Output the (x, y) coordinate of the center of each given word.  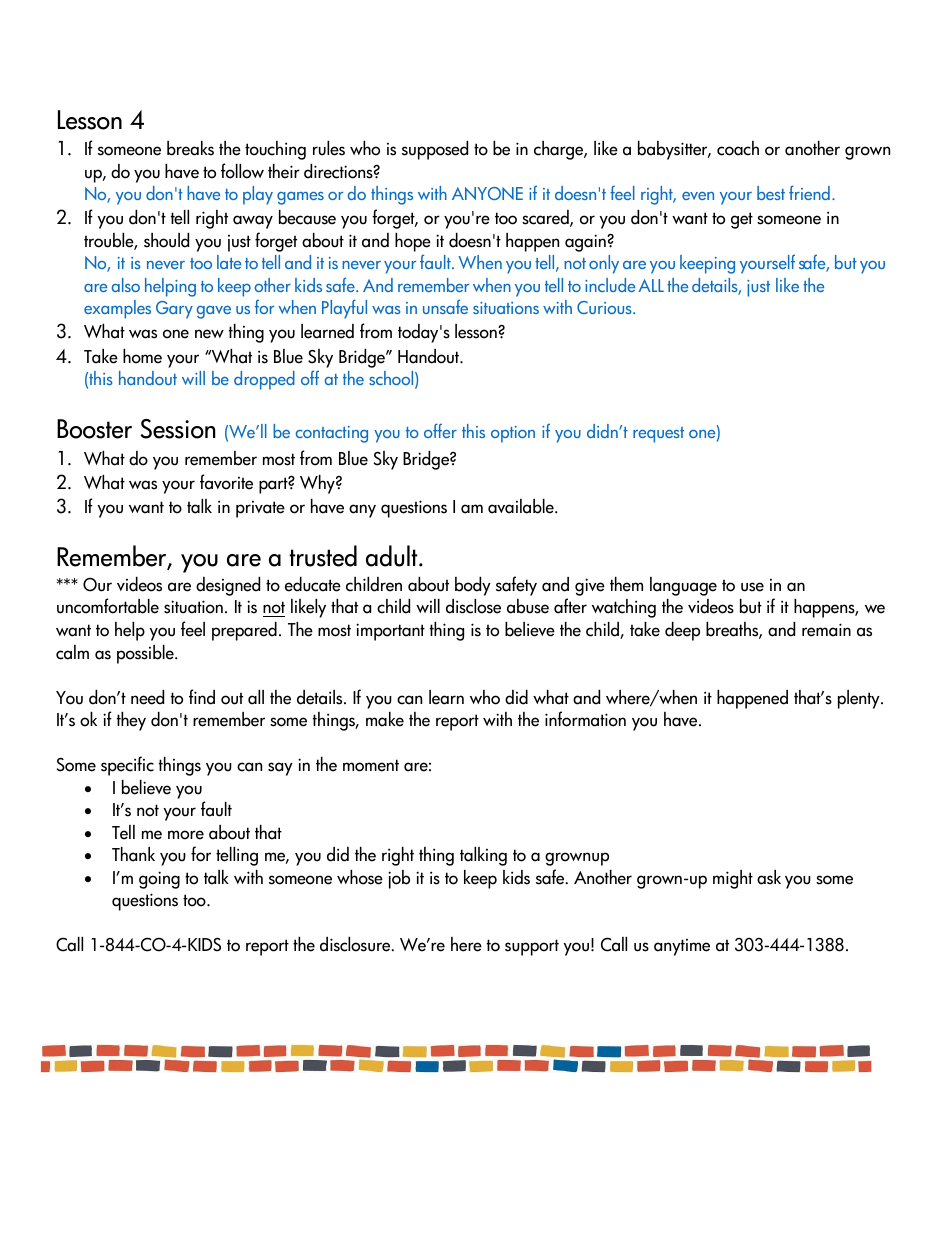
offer (440, 430)
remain (826, 630)
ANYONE (487, 193)
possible (146, 654)
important (390, 632)
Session (178, 429)
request (658, 435)
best (771, 193)
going (159, 880)
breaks (190, 148)
